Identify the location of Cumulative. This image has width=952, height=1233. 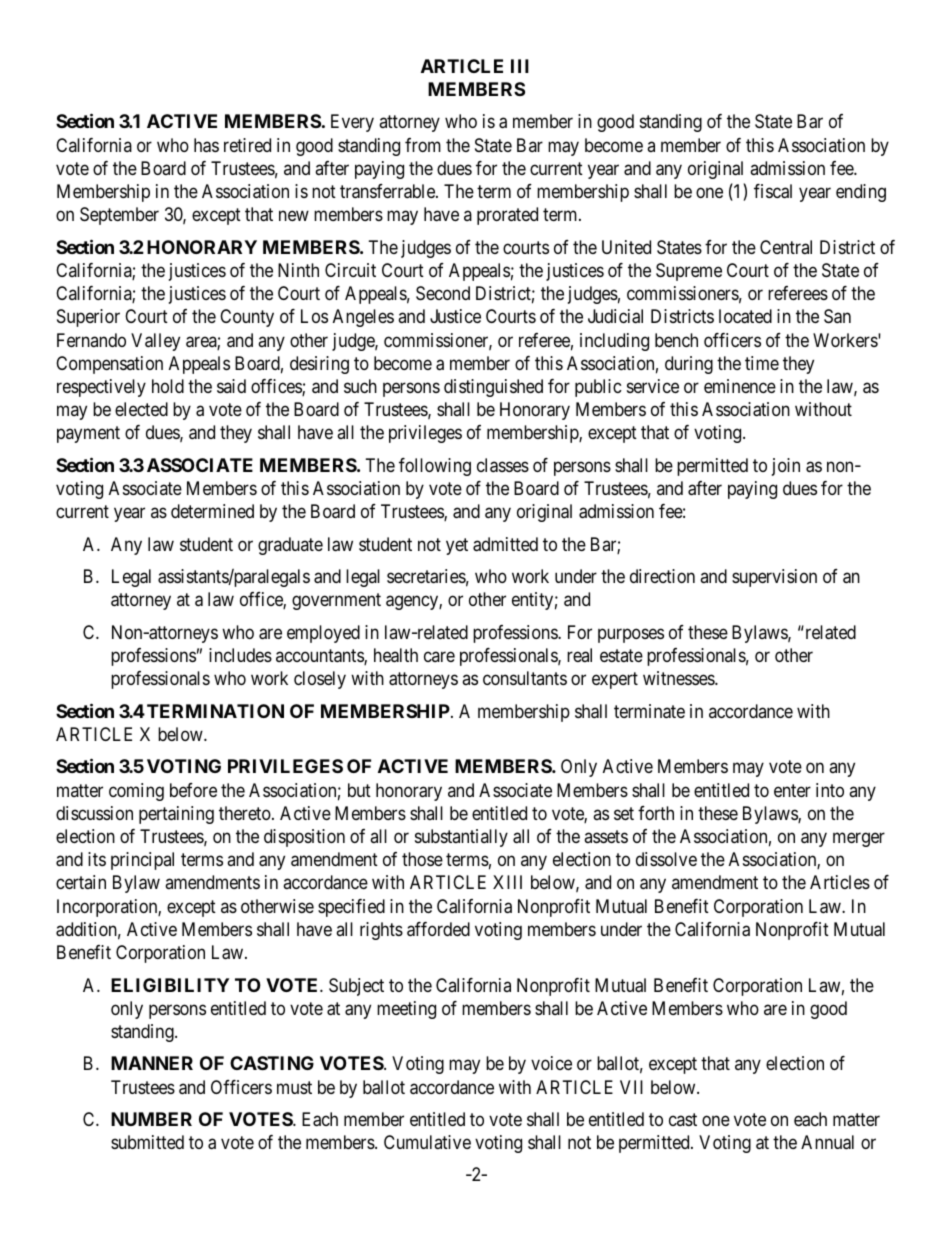
(427, 1142).
